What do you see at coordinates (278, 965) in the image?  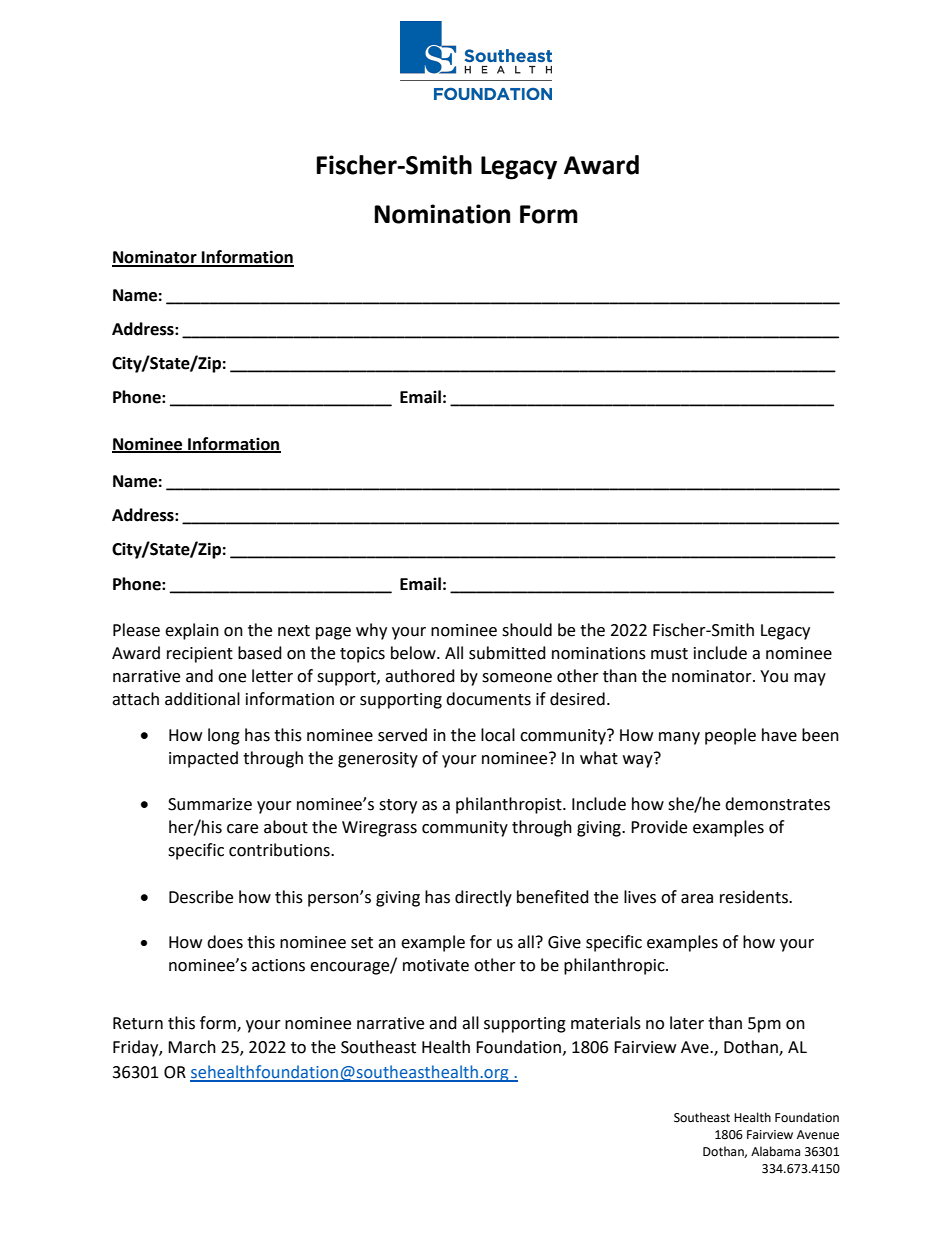 I see `actions` at bounding box center [278, 965].
